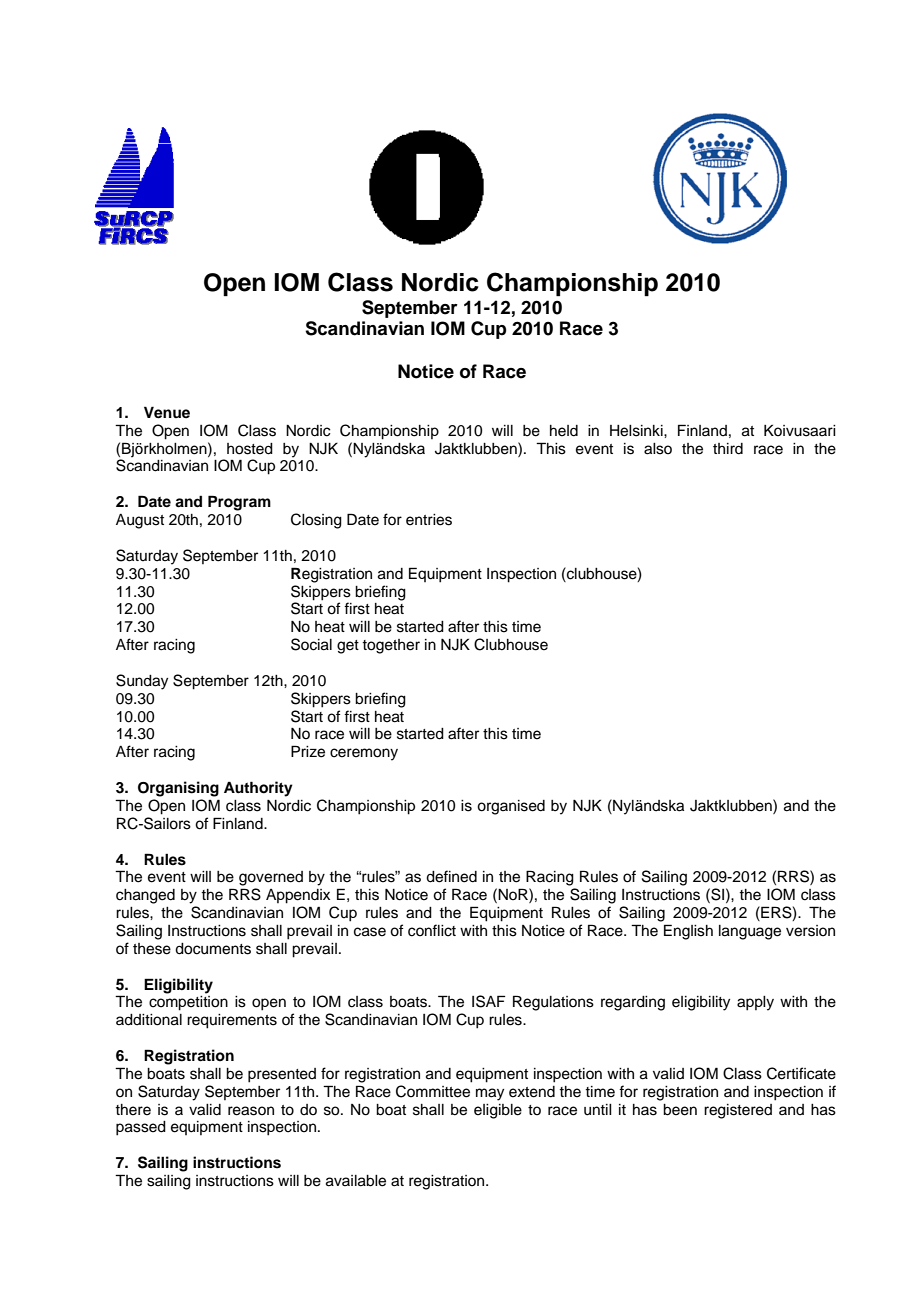  Describe the element at coordinates (141, 1128) in the image. I see `passed` at that location.
